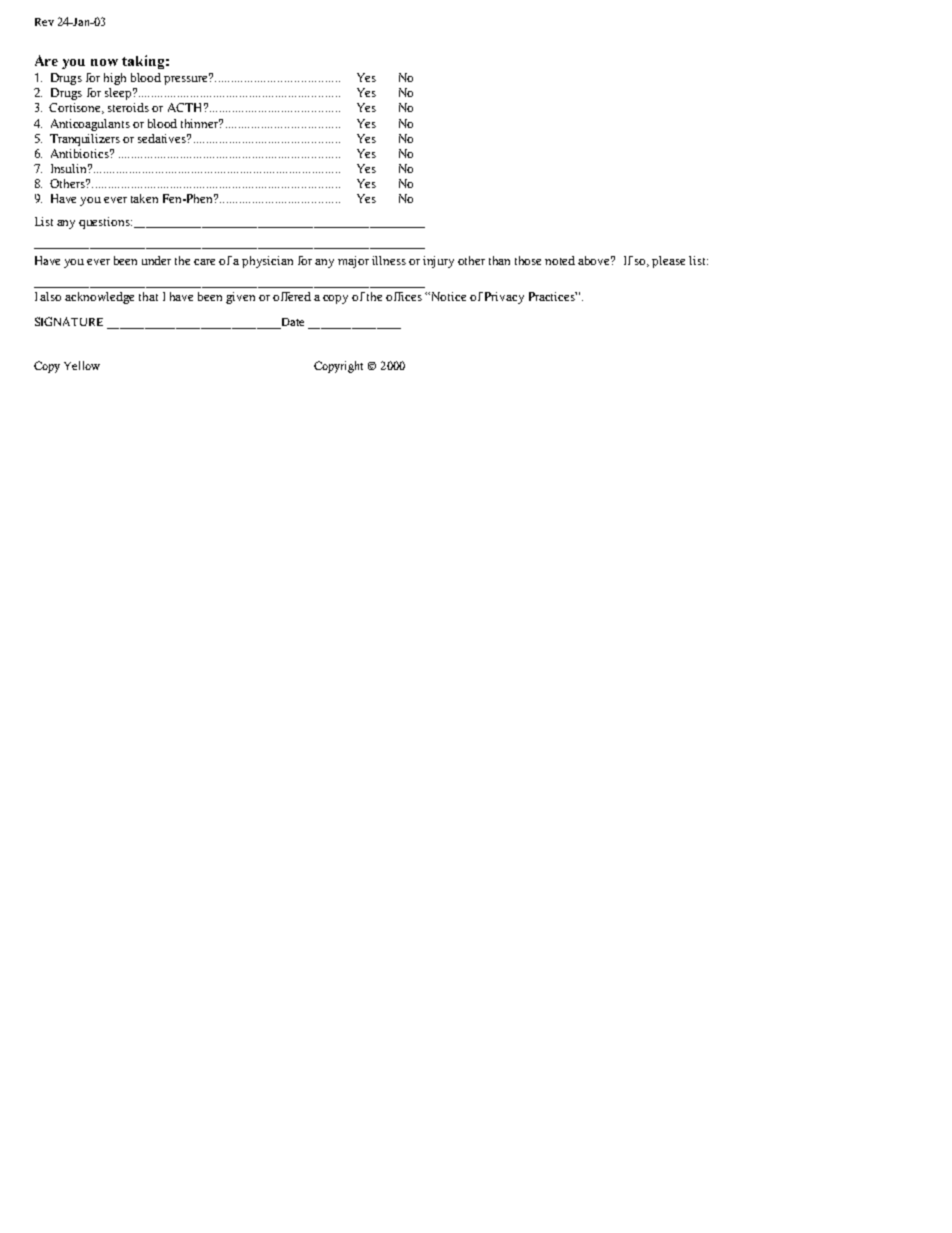  What do you see at coordinates (90, 125) in the screenshot?
I see `Anticoagulants` at bounding box center [90, 125].
